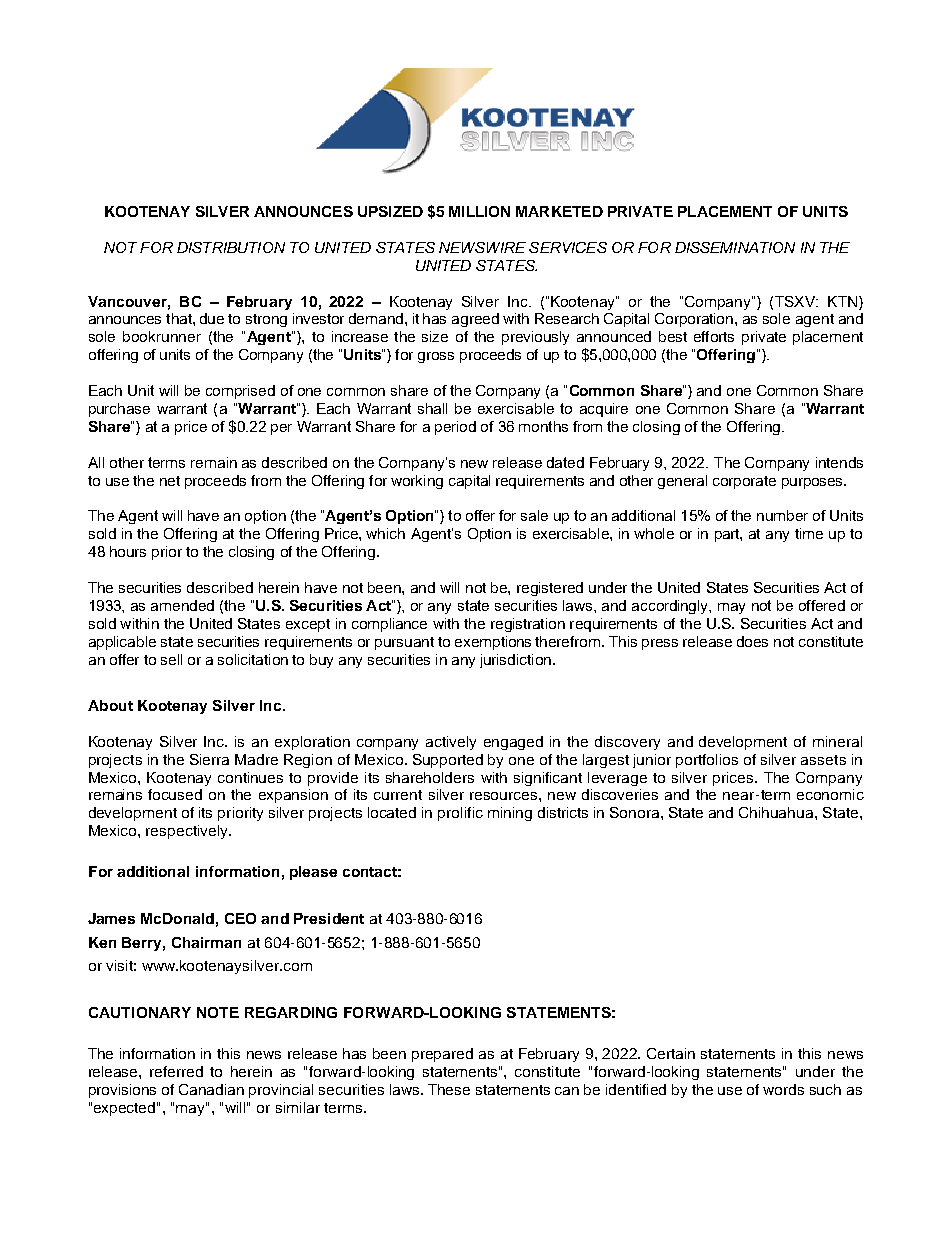 Image resolution: width=952 pixels, height=1233 pixels. I want to click on period, so click(455, 428).
